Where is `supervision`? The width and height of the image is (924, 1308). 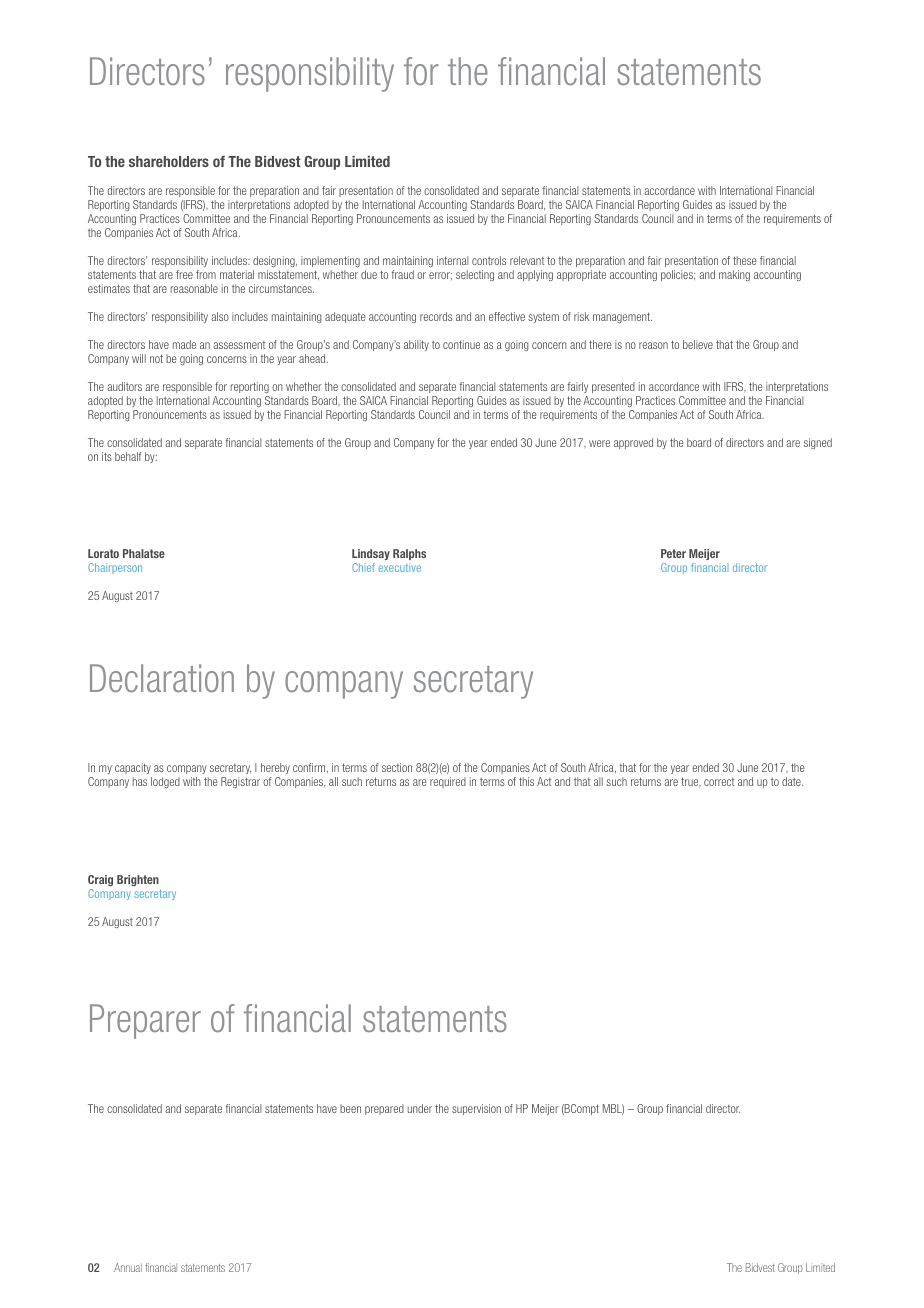
supervision is located at coordinates (476, 1109).
